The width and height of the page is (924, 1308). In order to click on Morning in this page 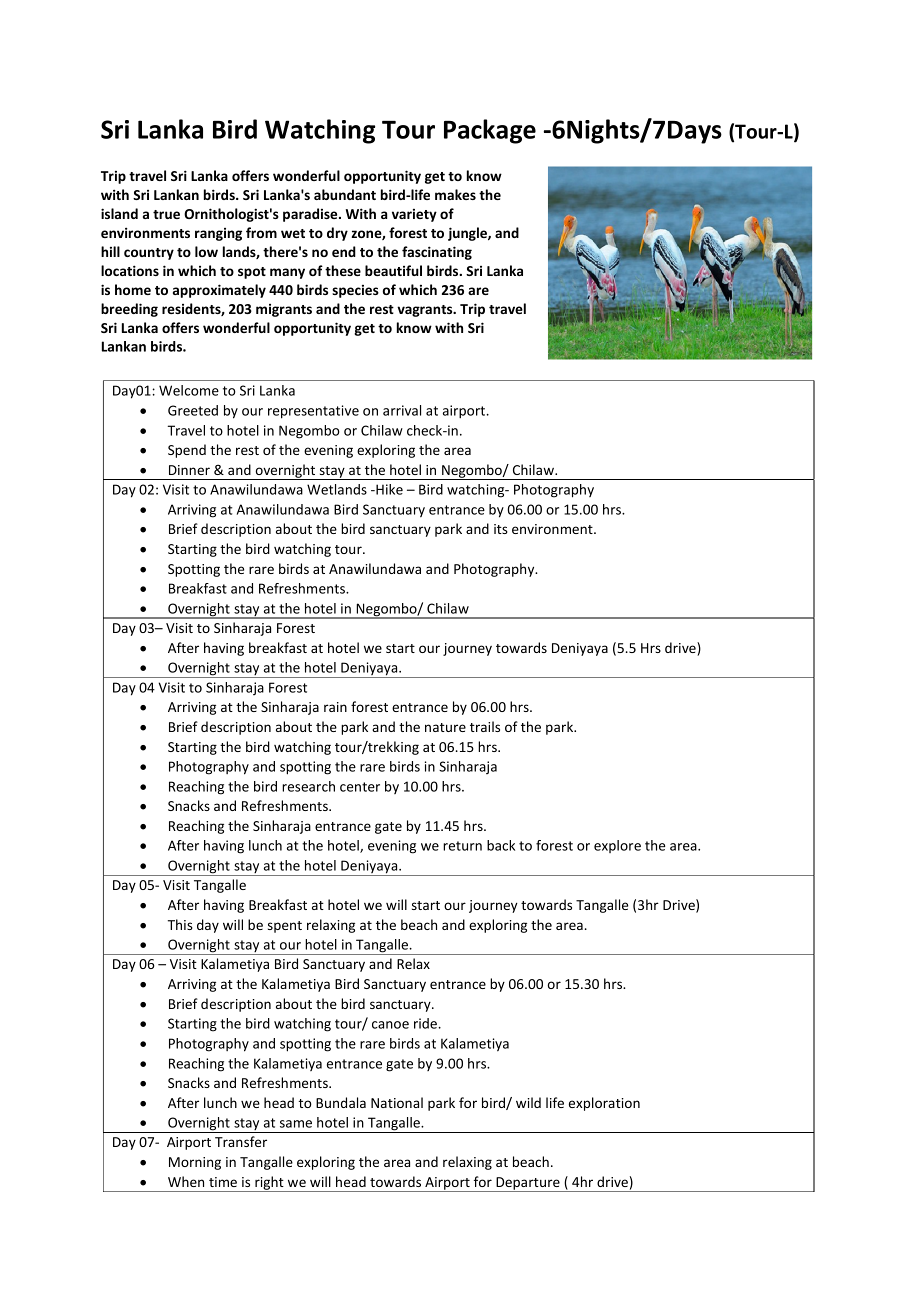, I will do `click(195, 1163)`.
